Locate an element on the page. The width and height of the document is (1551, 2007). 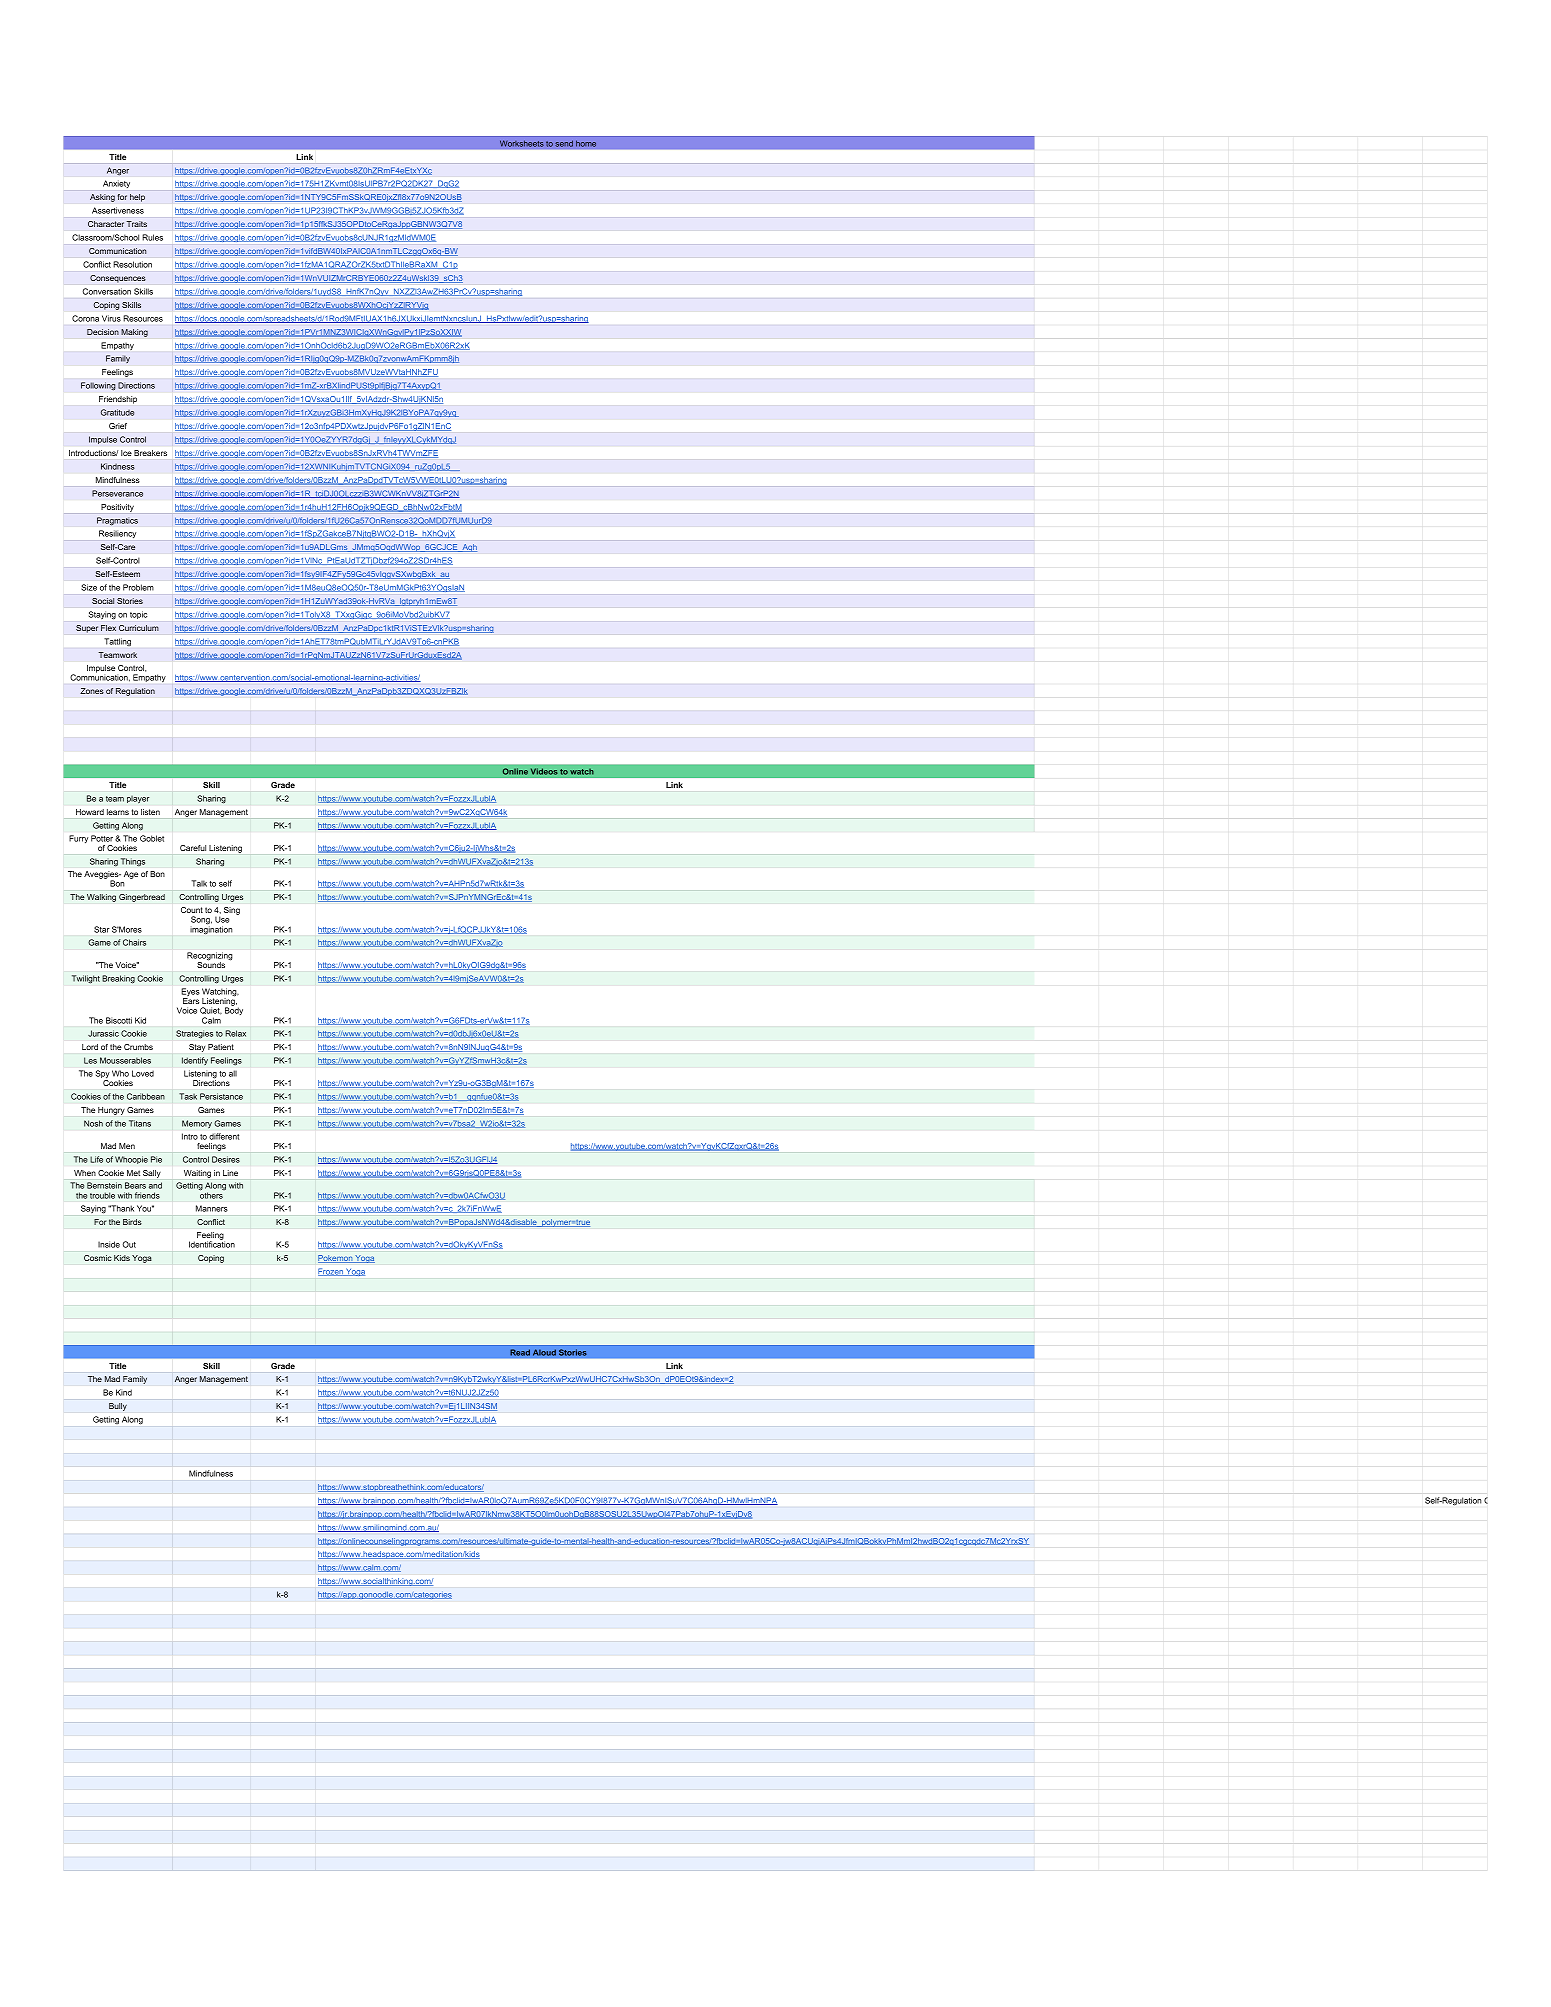
Relax is located at coordinates (236, 1033).
